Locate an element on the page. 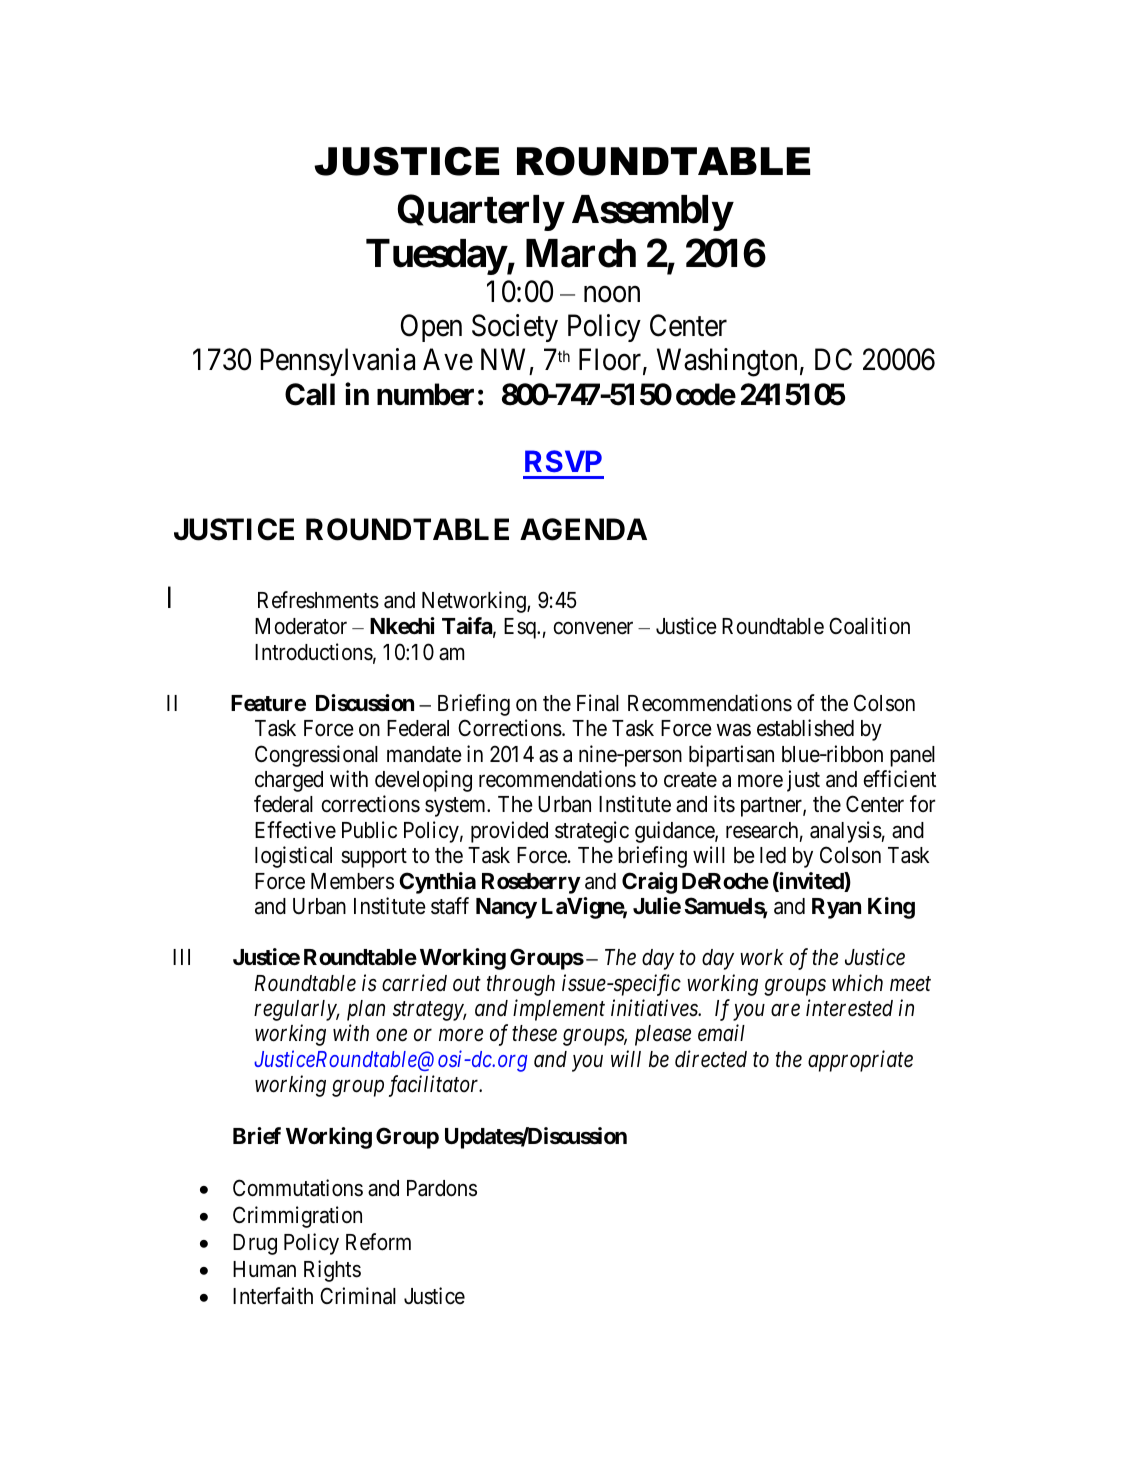  Final is located at coordinates (598, 703).
